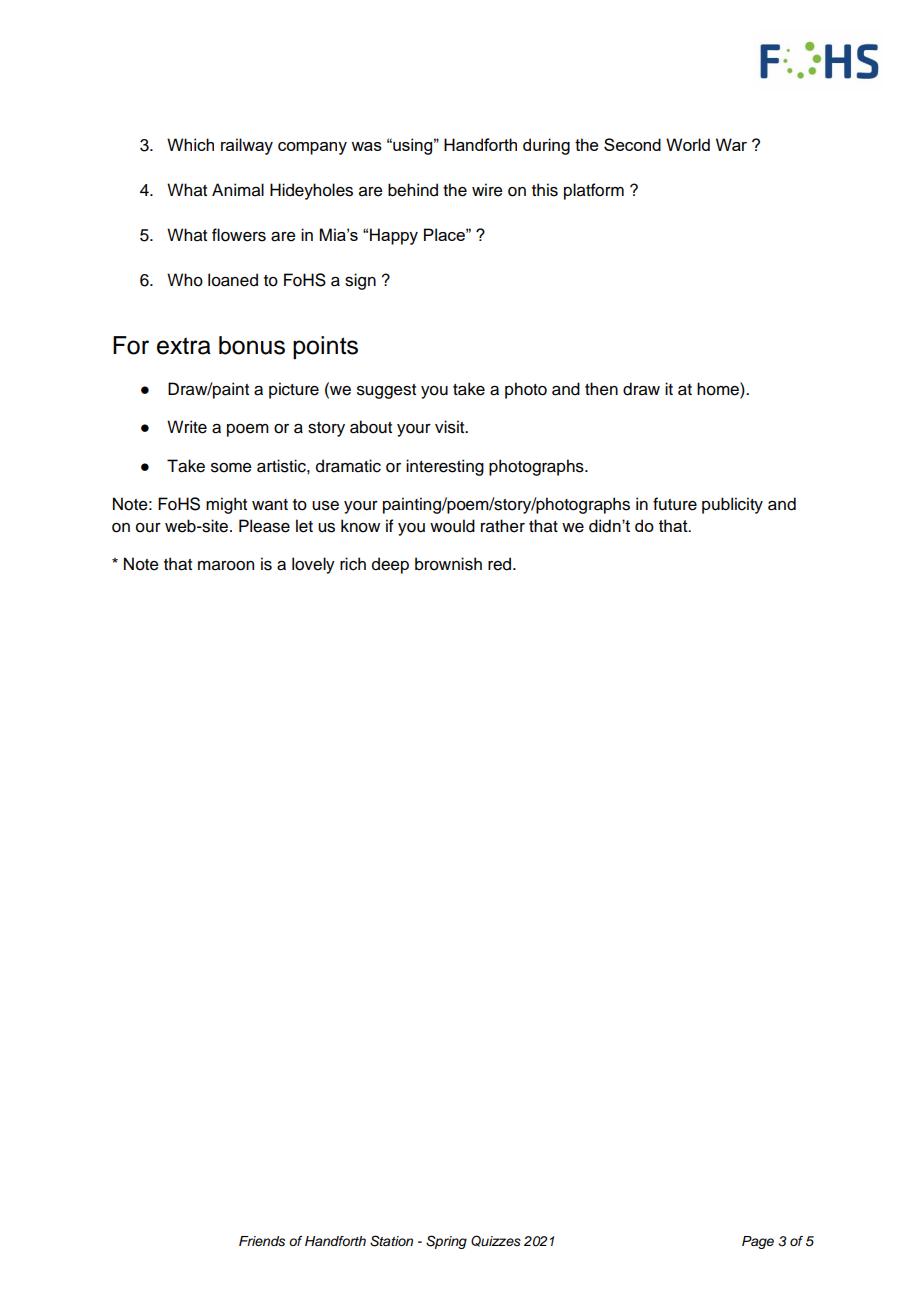 This image has width=924, height=1307. What do you see at coordinates (675, 504) in the image?
I see `future` at bounding box center [675, 504].
